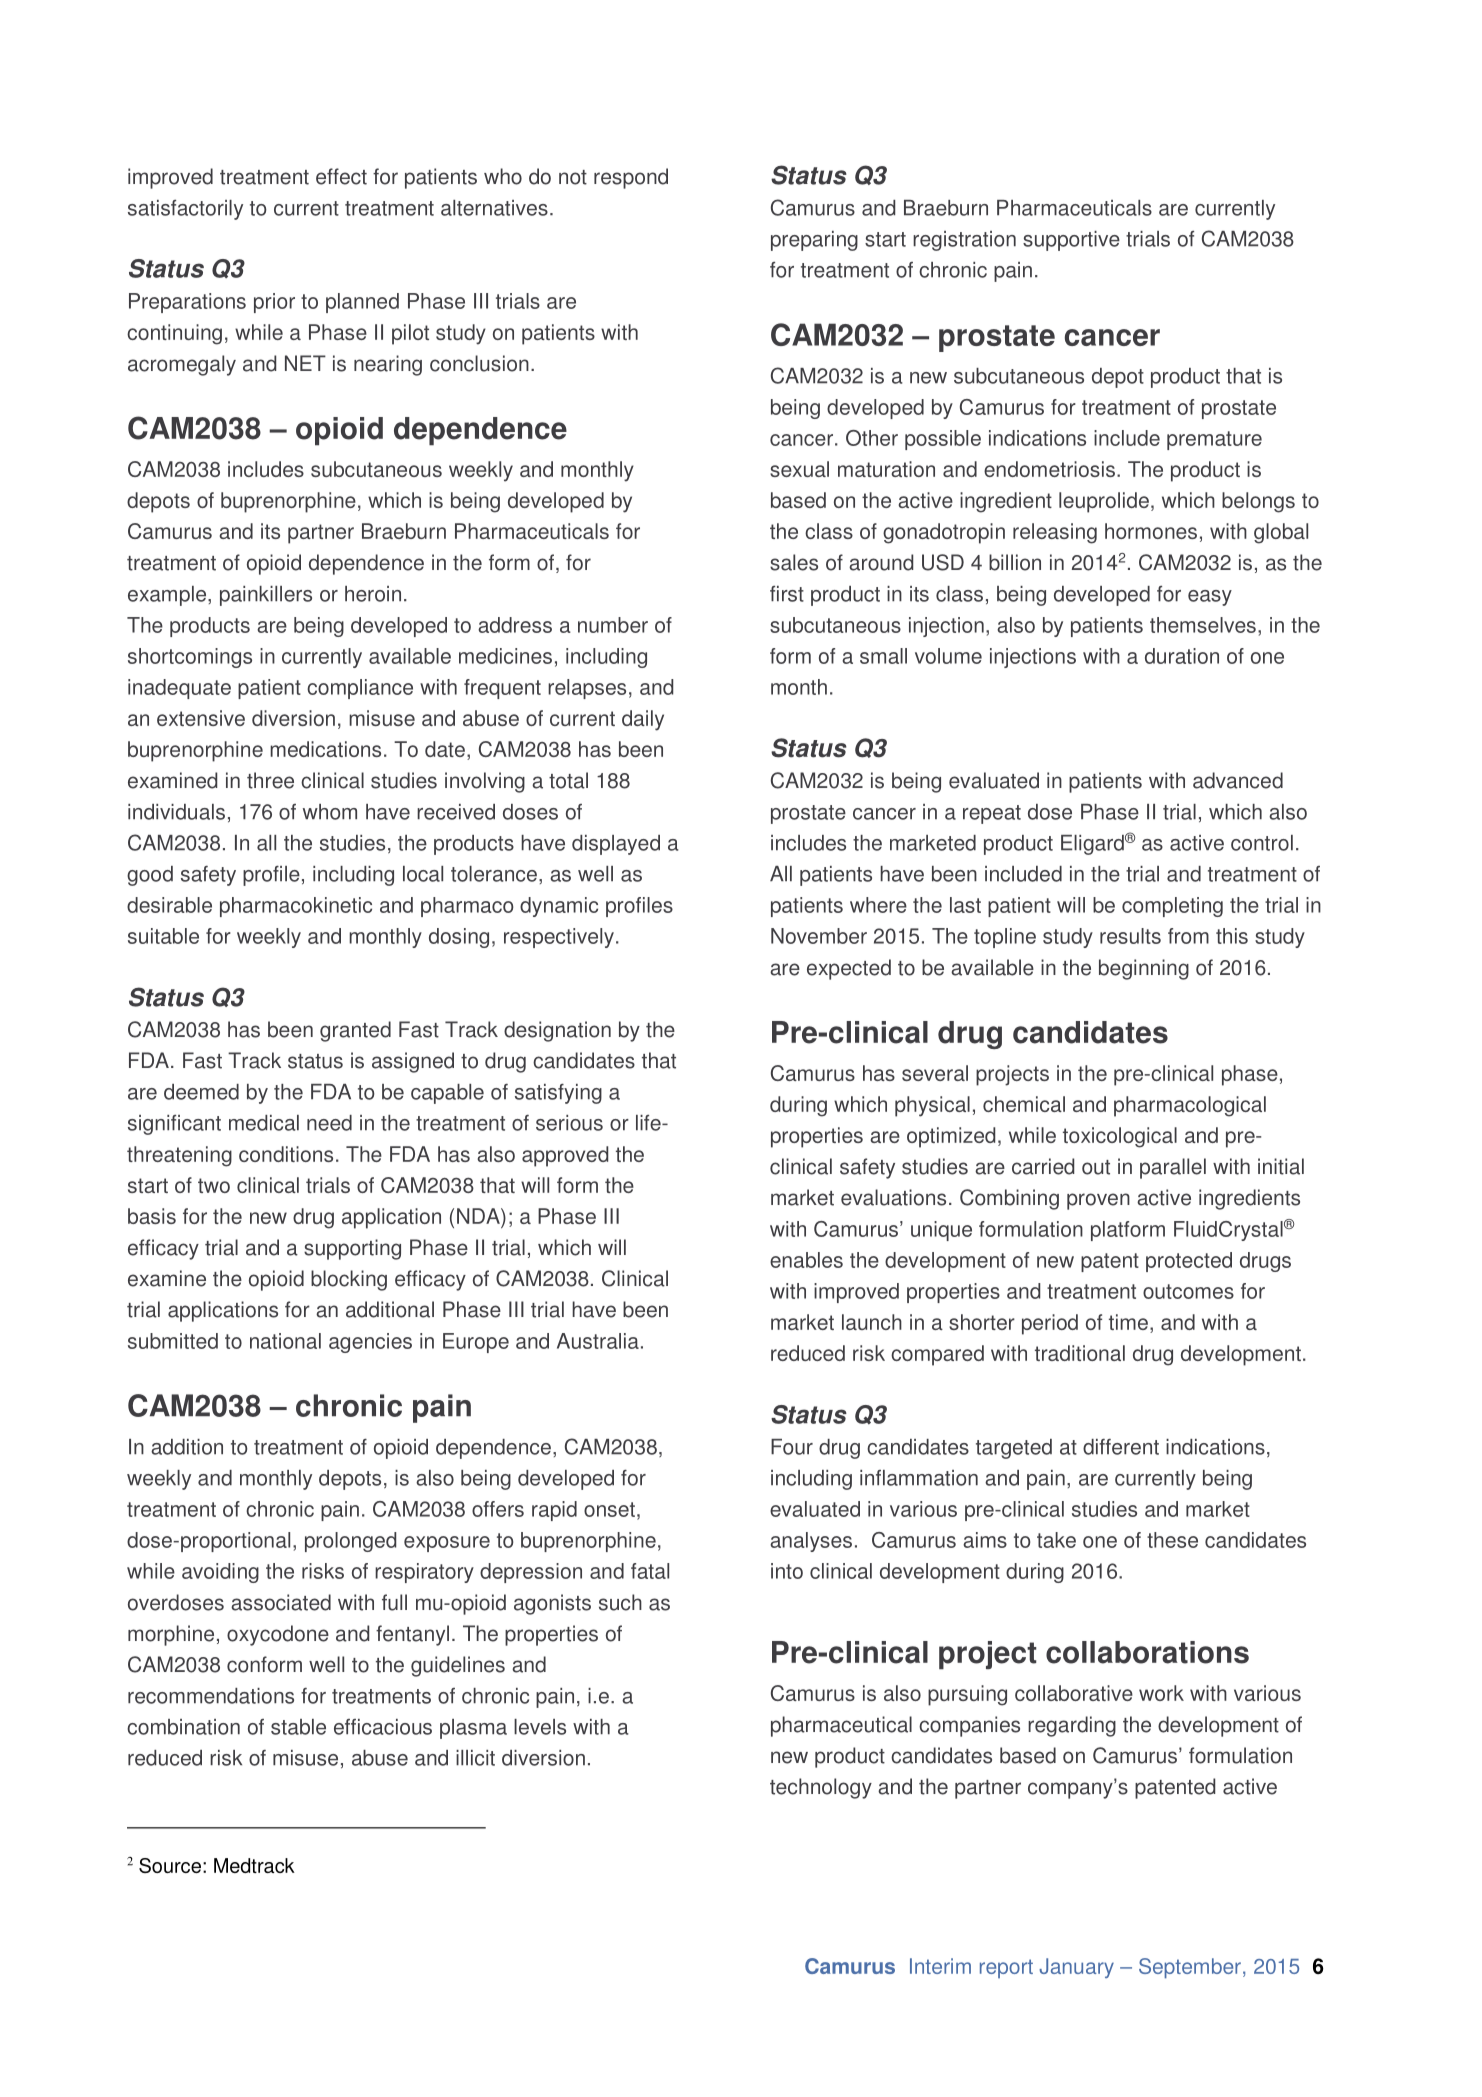 The width and height of the screenshot is (1482, 2097). What do you see at coordinates (170, 1865) in the screenshot?
I see `Source` at bounding box center [170, 1865].
